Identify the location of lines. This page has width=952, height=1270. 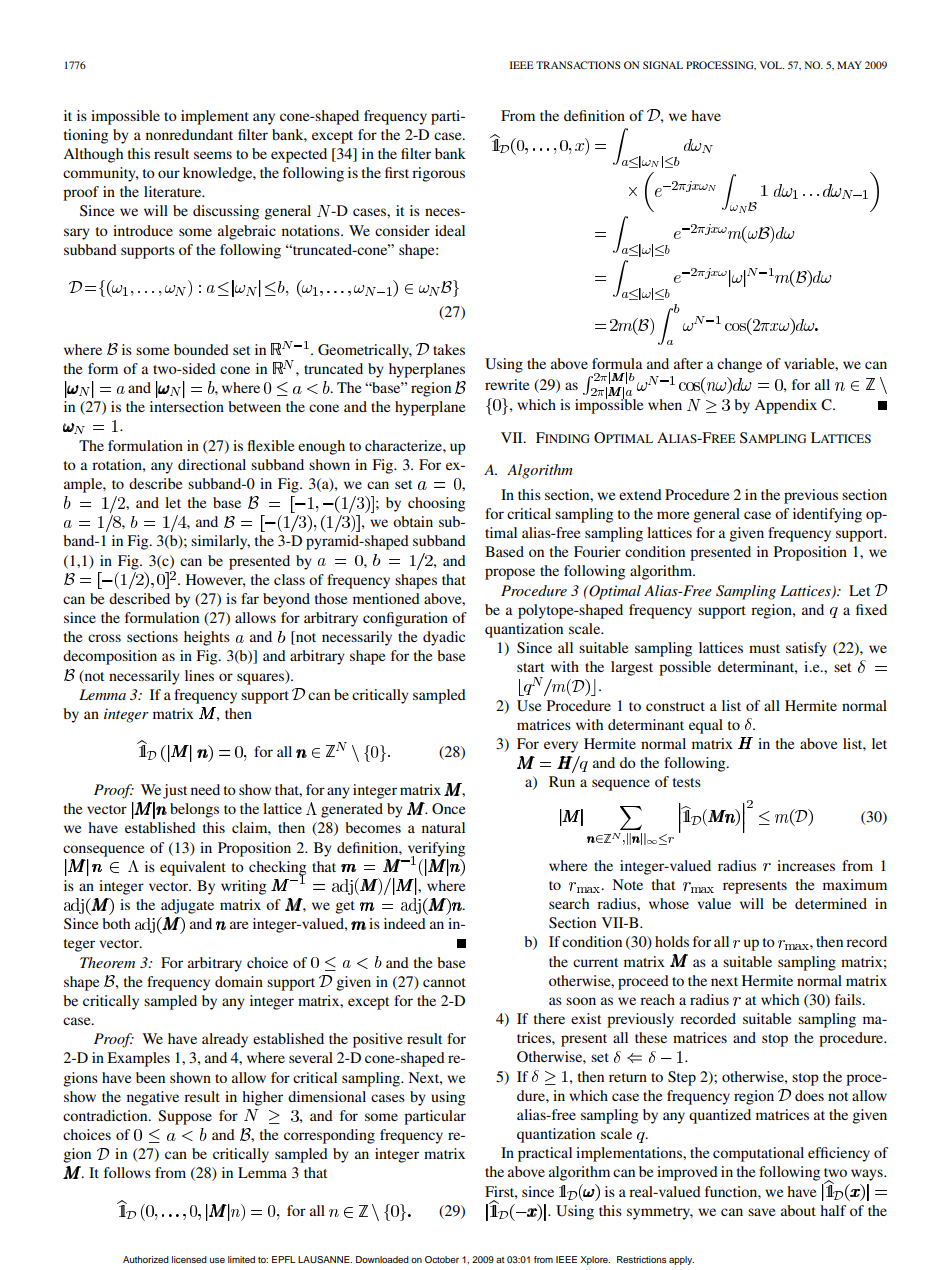
(199, 675).
